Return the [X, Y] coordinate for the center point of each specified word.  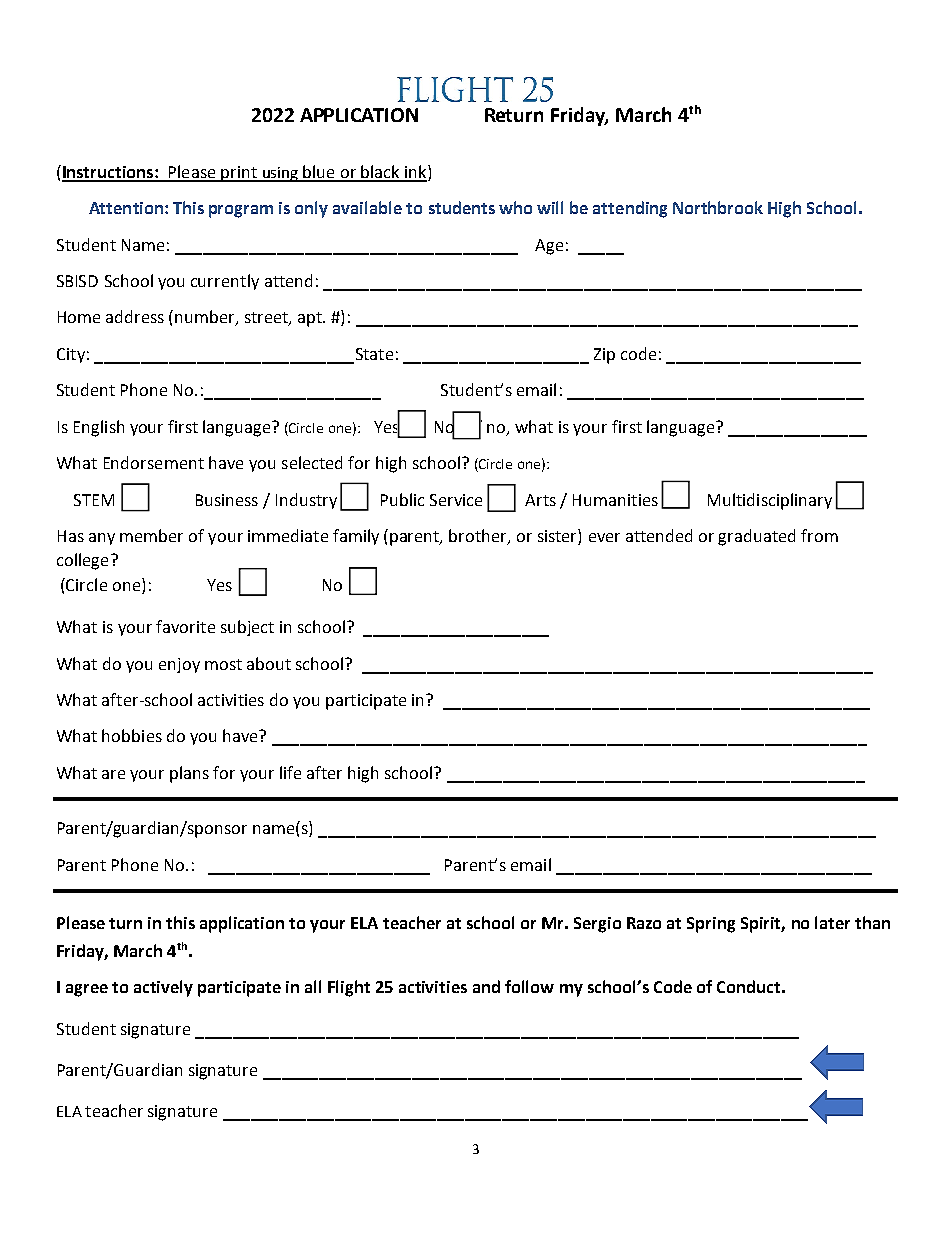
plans [189, 774]
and [486, 986]
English [99, 428]
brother [479, 537]
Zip [604, 356]
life [290, 772]
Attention [126, 208]
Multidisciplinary [770, 501]
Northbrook [718, 207]
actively [163, 988]
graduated [756, 537]
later [832, 922]
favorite [185, 626]
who [515, 207]
